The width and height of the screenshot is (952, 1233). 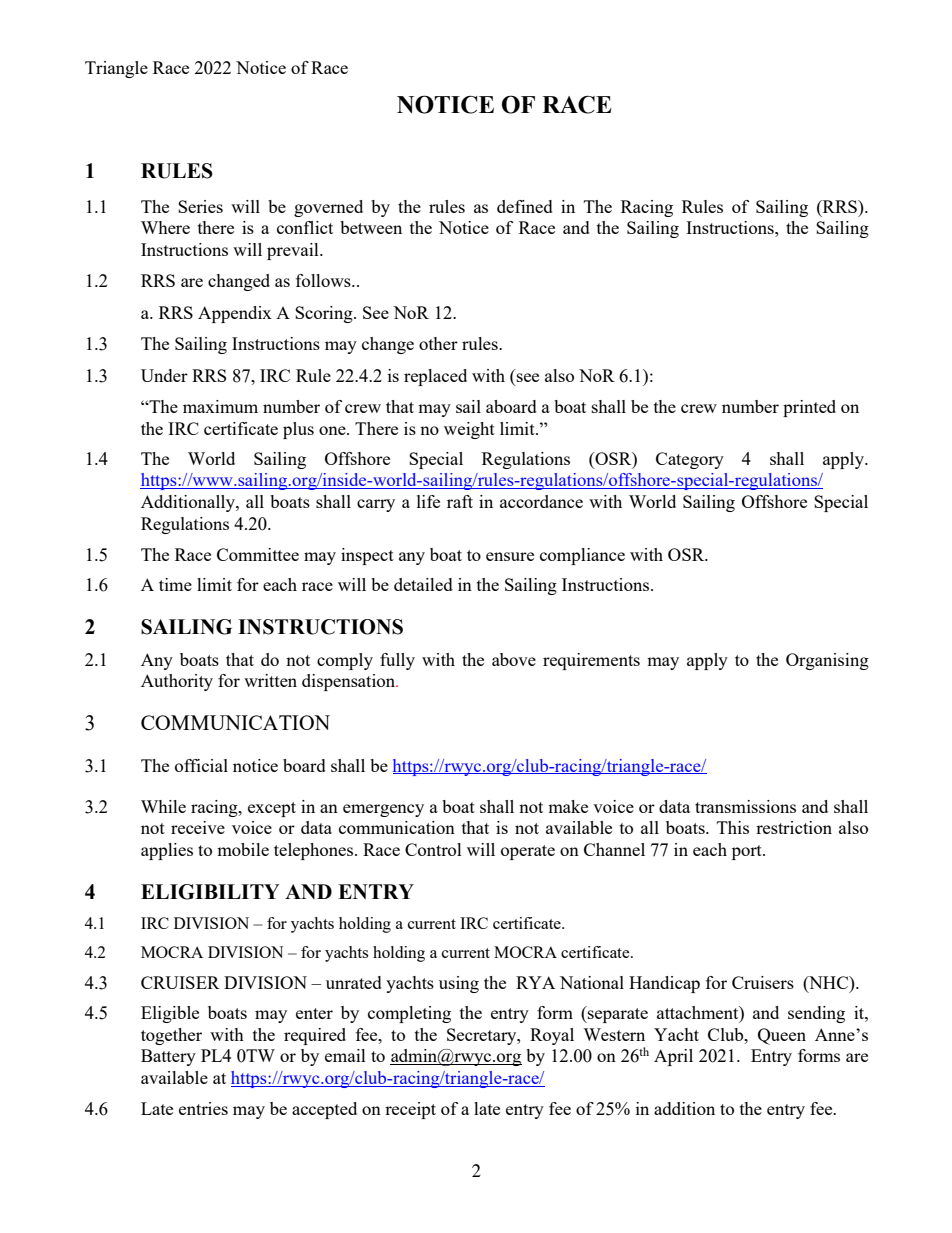 I want to click on Royal, so click(x=552, y=1036).
